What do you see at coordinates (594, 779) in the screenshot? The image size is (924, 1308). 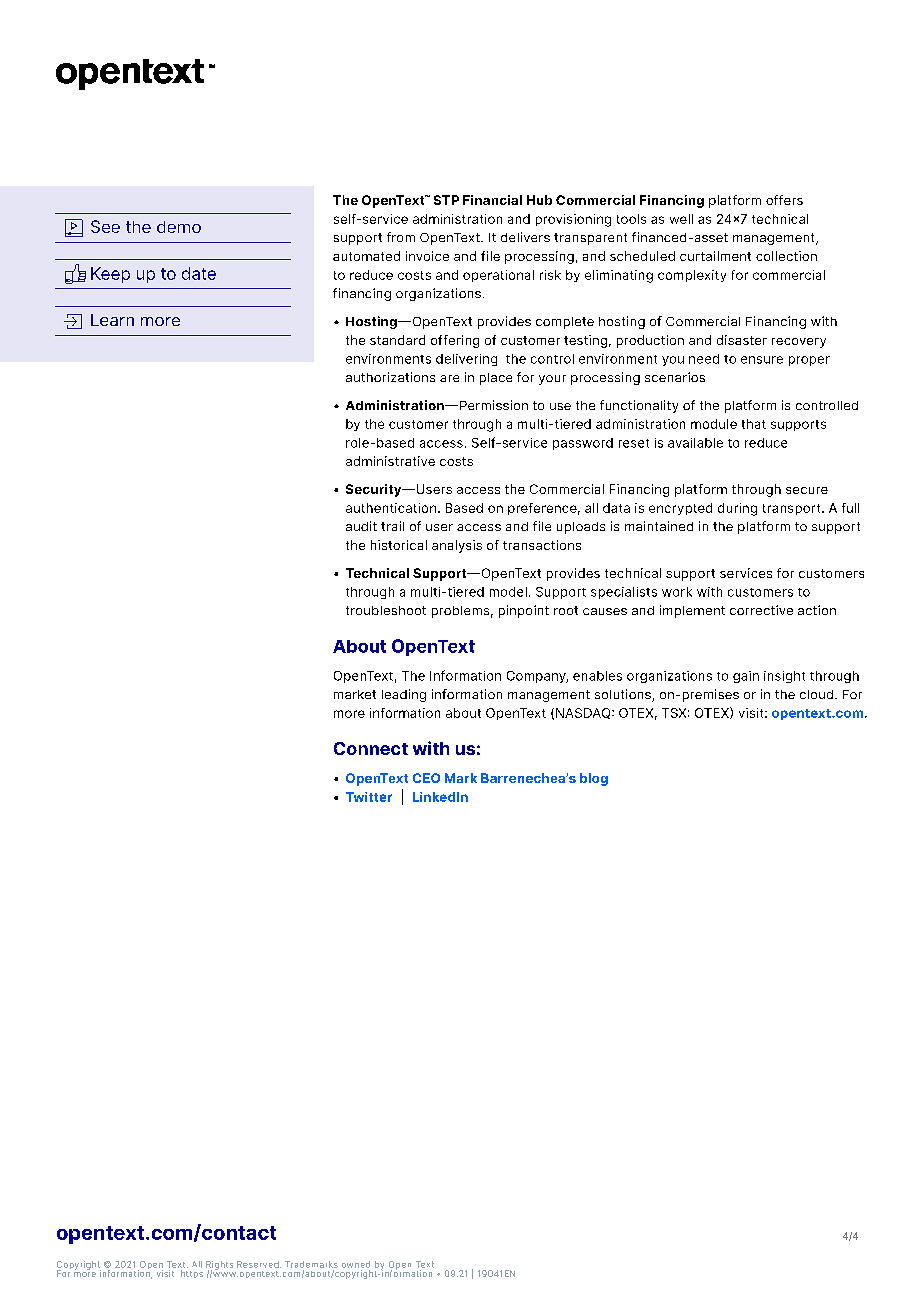 I see `blog` at bounding box center [594, 779].
